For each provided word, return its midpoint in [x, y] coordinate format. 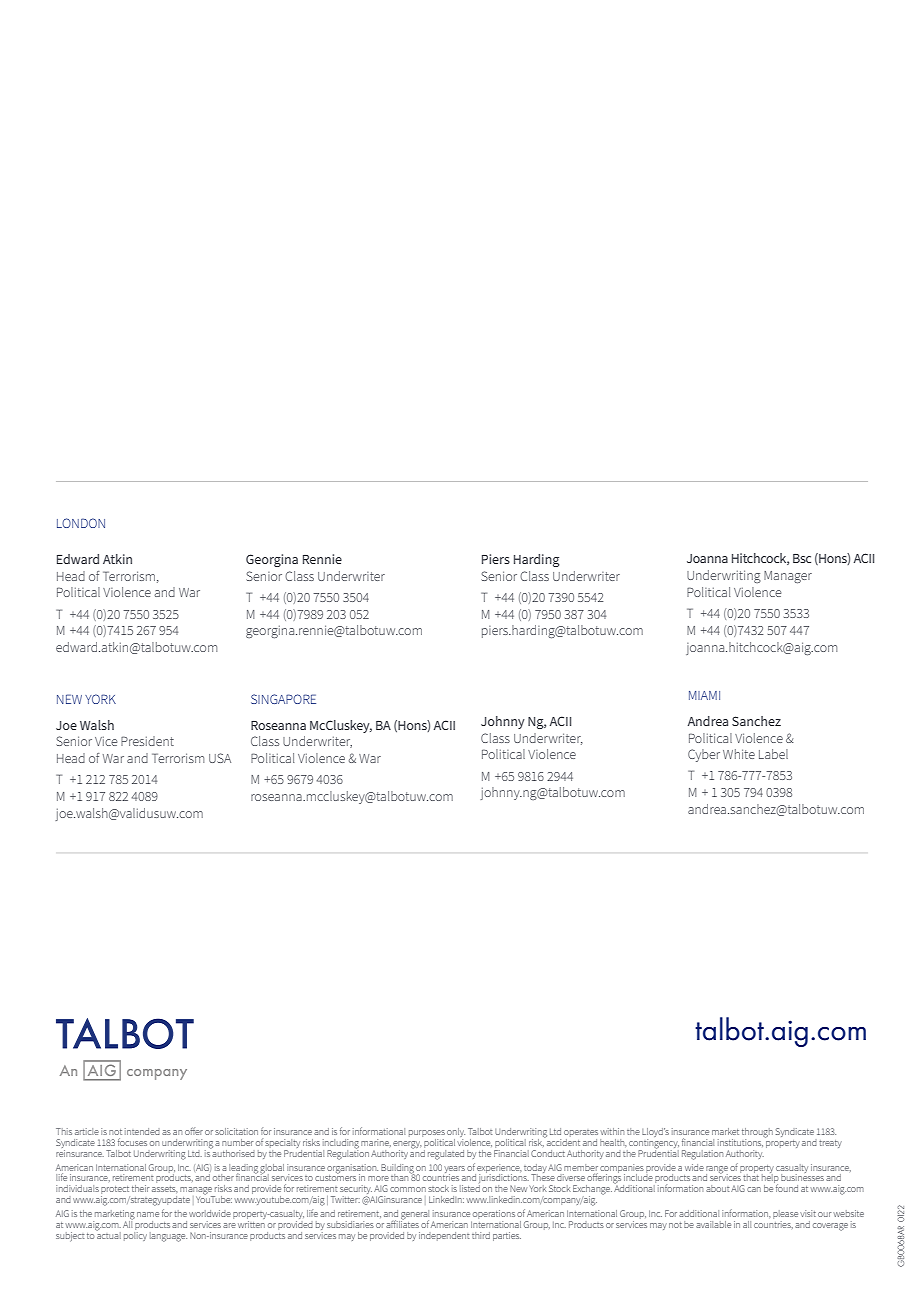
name [148, 1214]
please [785, 1214]
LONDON [81, 523]
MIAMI [704, 695]
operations [494, 1214]
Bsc [802, 558]
